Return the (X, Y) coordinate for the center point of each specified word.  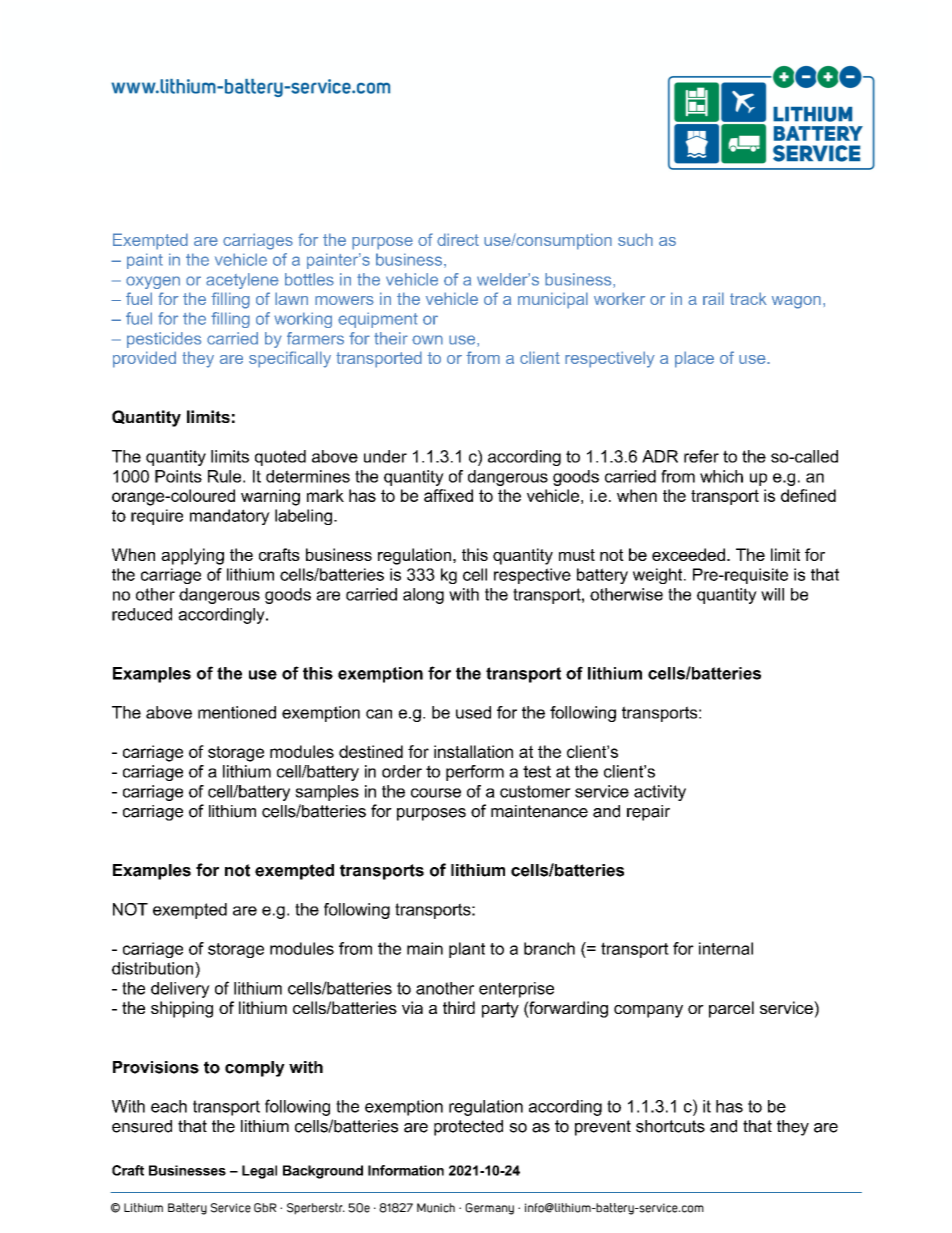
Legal (259, 1172)
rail (713, 298)
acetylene (242, 281)
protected (468, 1128)
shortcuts (670, 1126)
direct (458, 239)
